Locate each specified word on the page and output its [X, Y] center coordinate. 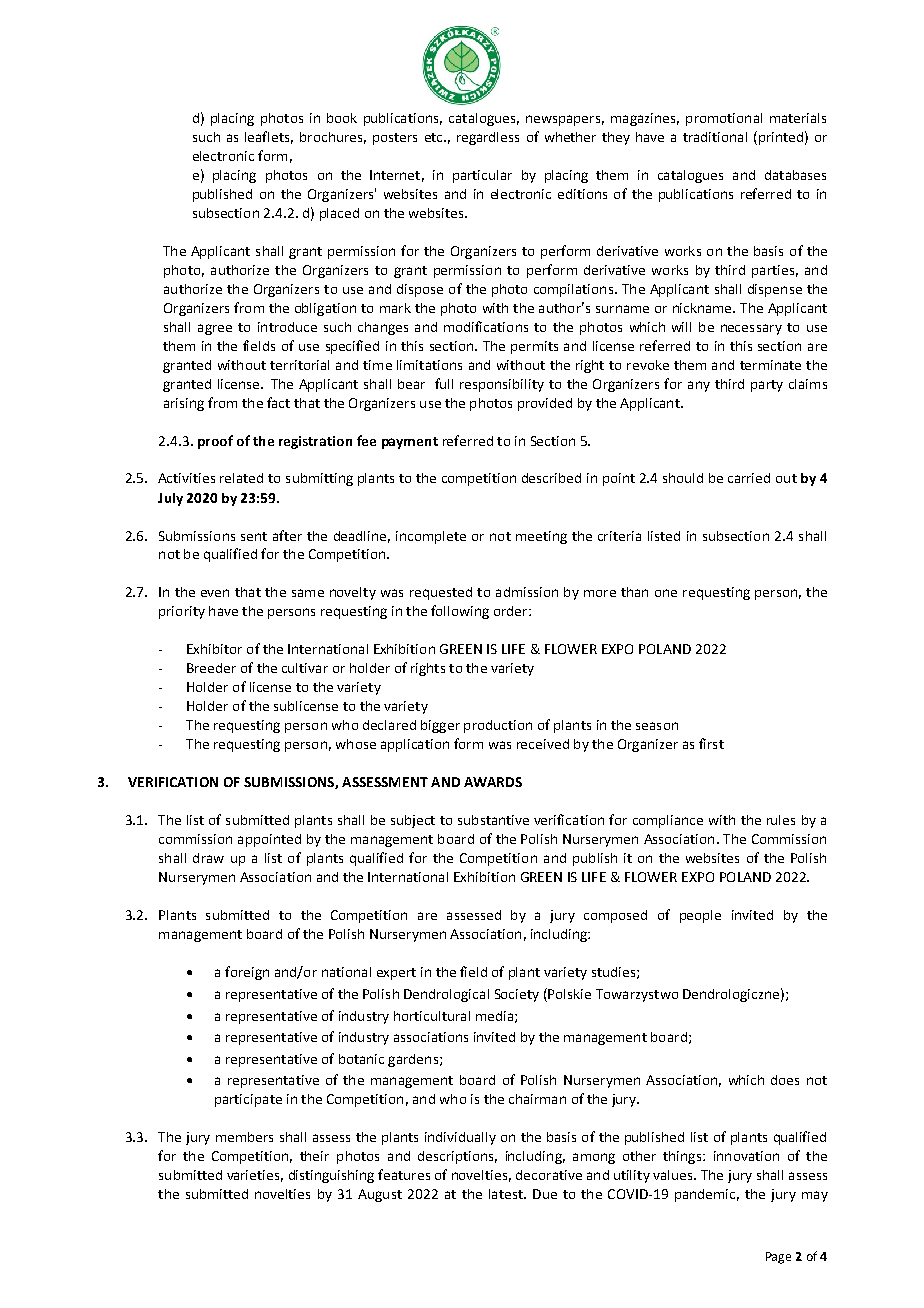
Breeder [211, 668]
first [711, 743]
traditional [715, 137]
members [244, 1137]
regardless [488, 138]
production [498, 726]
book [342, 118]
